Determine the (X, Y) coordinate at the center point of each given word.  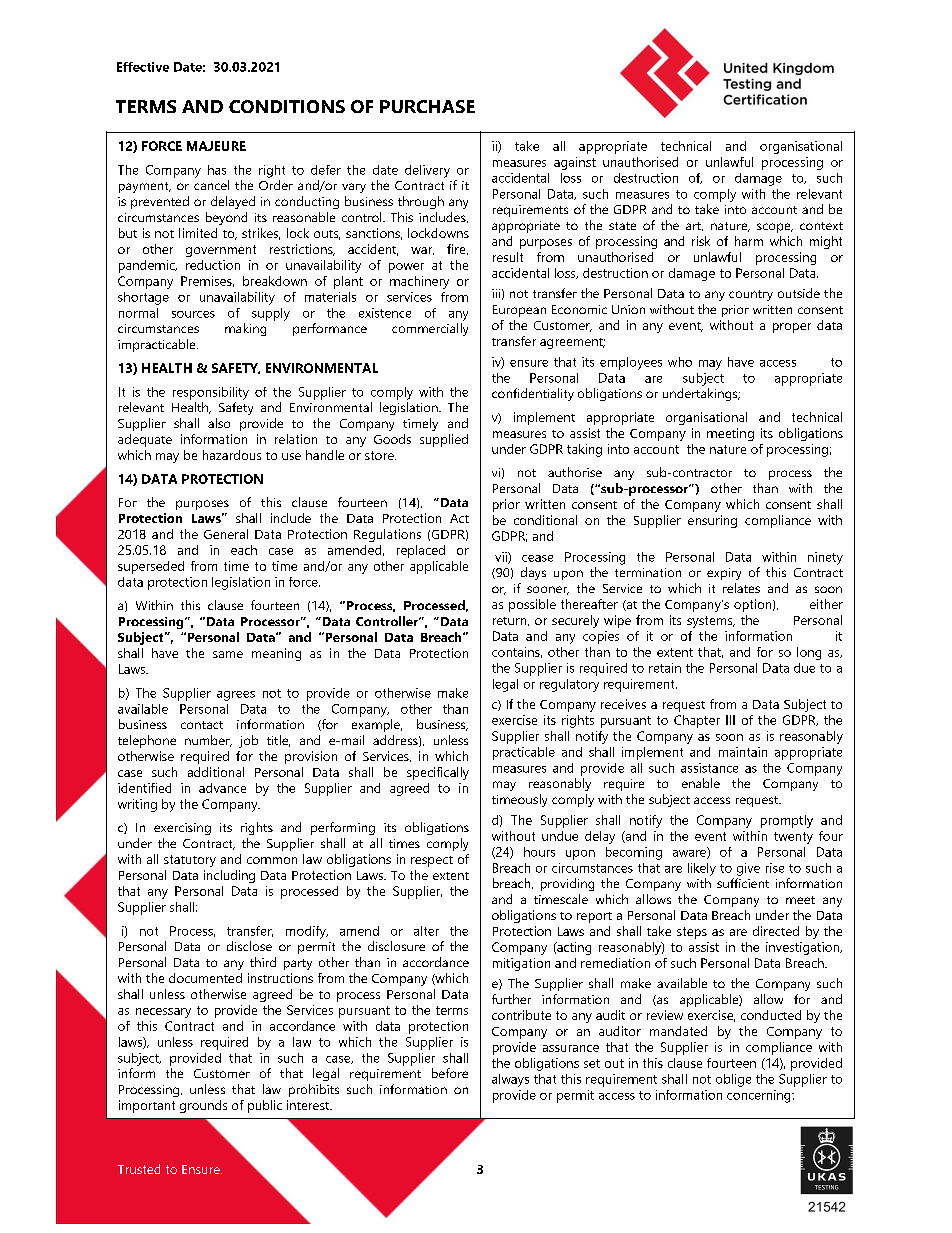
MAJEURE (216, 146)
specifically (438, 773)
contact (202, 725)
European (519, 311)
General (226, 534)
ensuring (712, 521)
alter (426, 931)
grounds (203, 1106)
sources (193, 314)
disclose (249, 946)
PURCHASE (427, 106)
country (751, 295)
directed (776, 931)
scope (775, 228)
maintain (743, 752)
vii (502, 558)
